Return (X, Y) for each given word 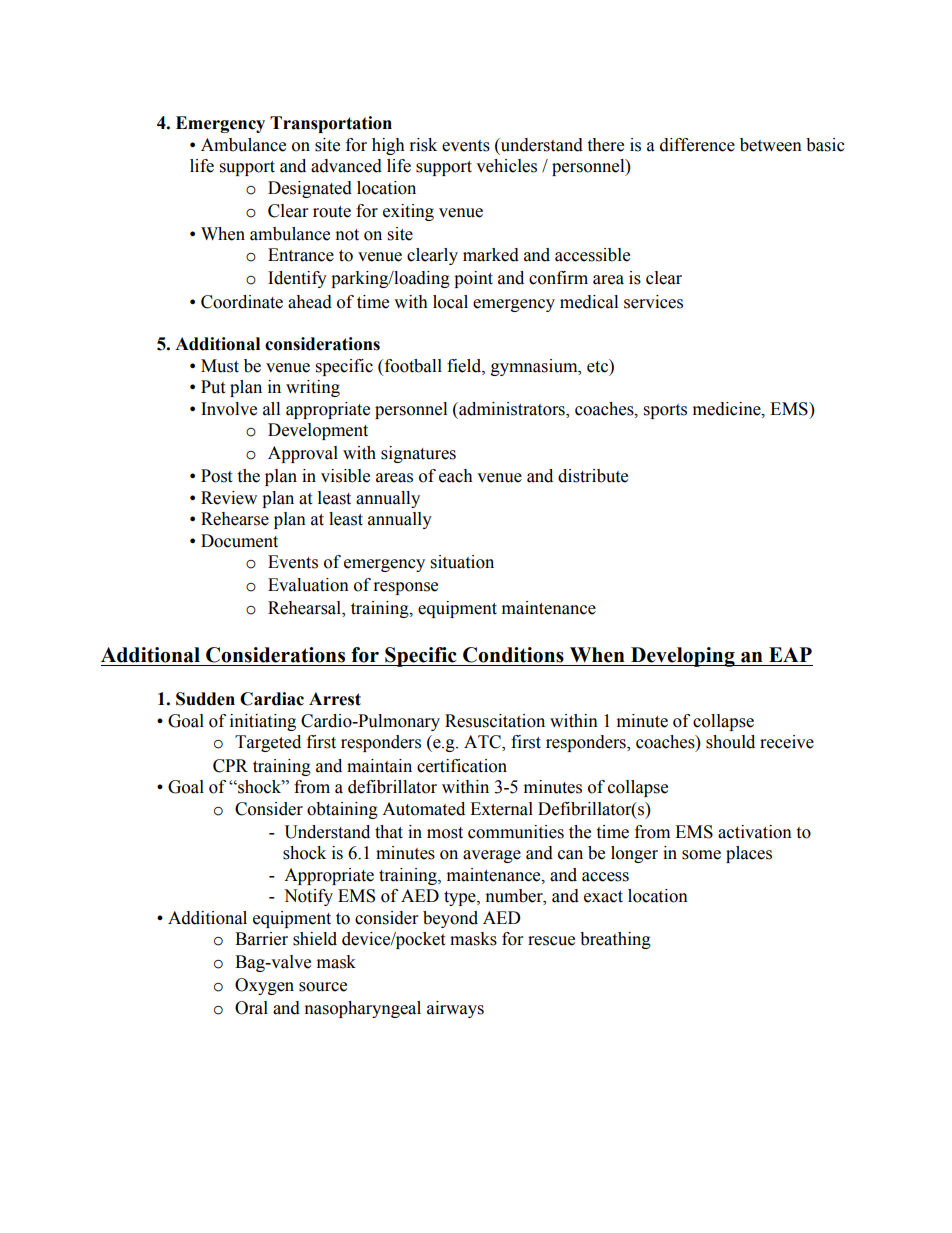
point (473, 279)
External (501, 809)
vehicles (506, 166)
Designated (310, 189)
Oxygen (264, 986)
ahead (310, 302)
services (653, 302)
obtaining (342, 810)
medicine (728, 409)
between (771, 145)
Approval (303, 454)
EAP (790, 654)
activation (755, 832)
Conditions (513, 655)
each (456, 476)
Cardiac (272, 699)
